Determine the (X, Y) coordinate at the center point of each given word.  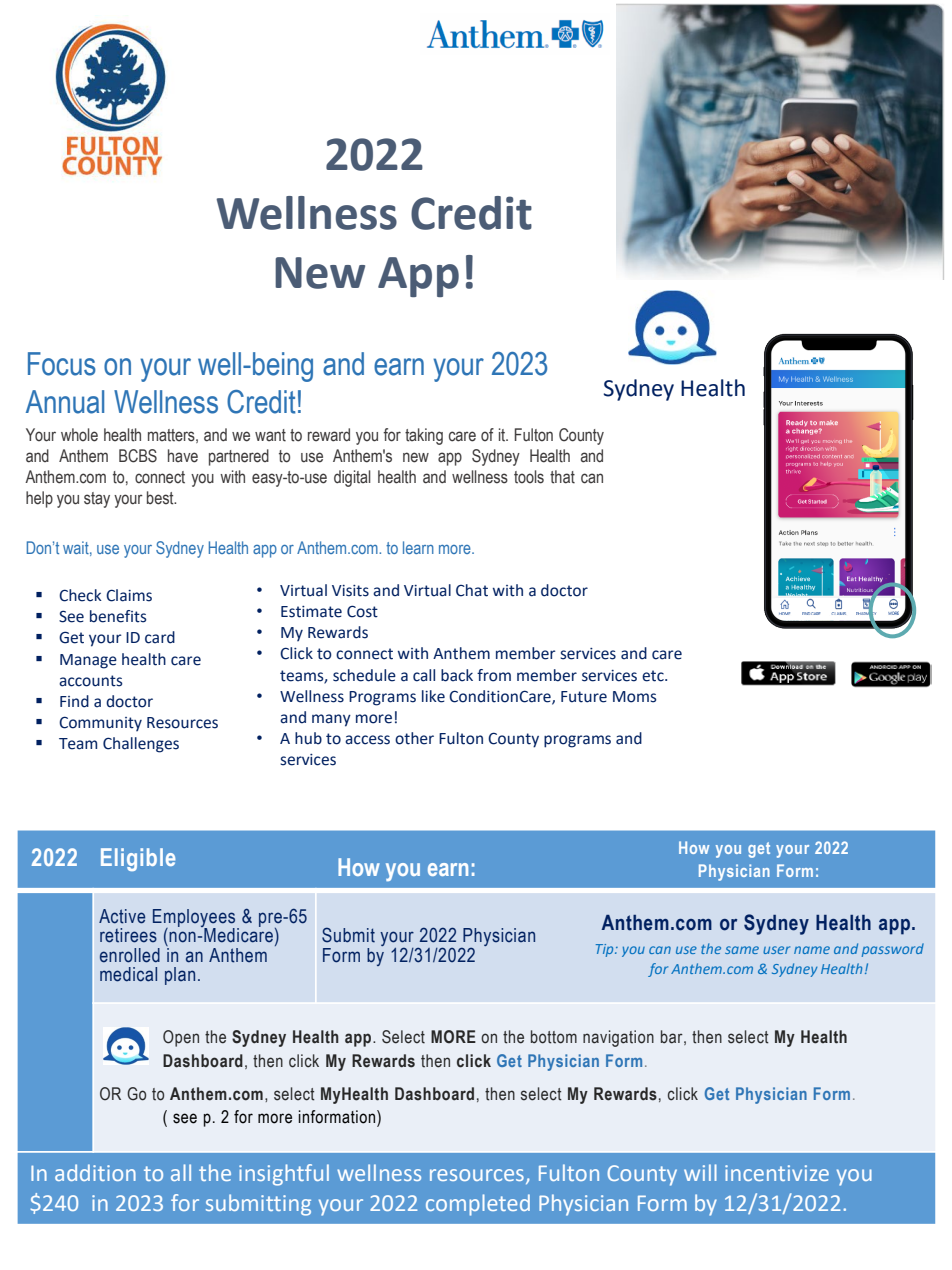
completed (478, 1205)
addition (95, 1172)
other (414, 738)
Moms (635, 697)
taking (424, 436)
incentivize (777, 1173)
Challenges (141, 745)
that (562, 477)
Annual (65, 402)
